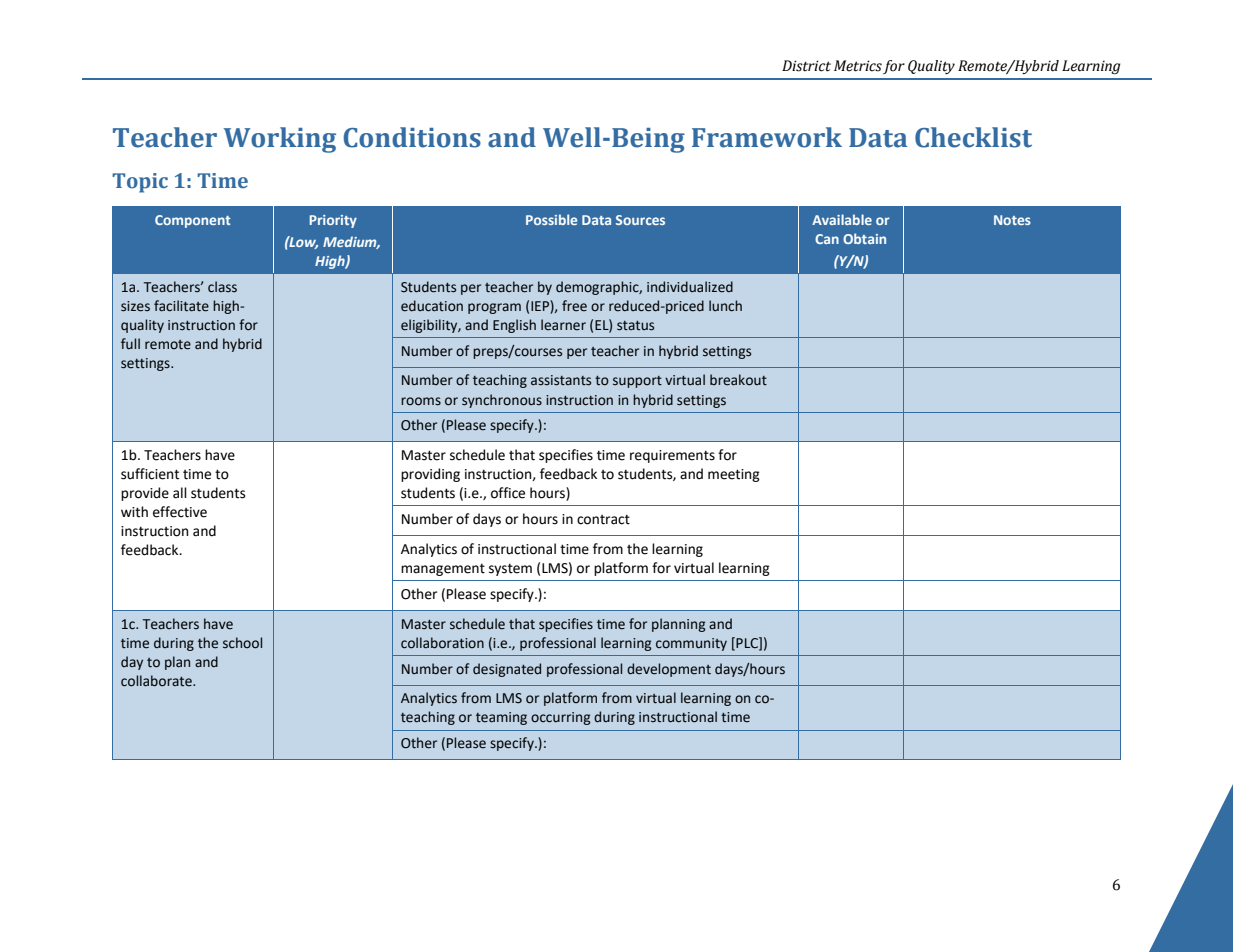 The height and width of the screenshot is (952, 1233). What do you see at coordinates (157, 681) in the screenshot?
I see `collaborate` at bounding box center [157, 681].
